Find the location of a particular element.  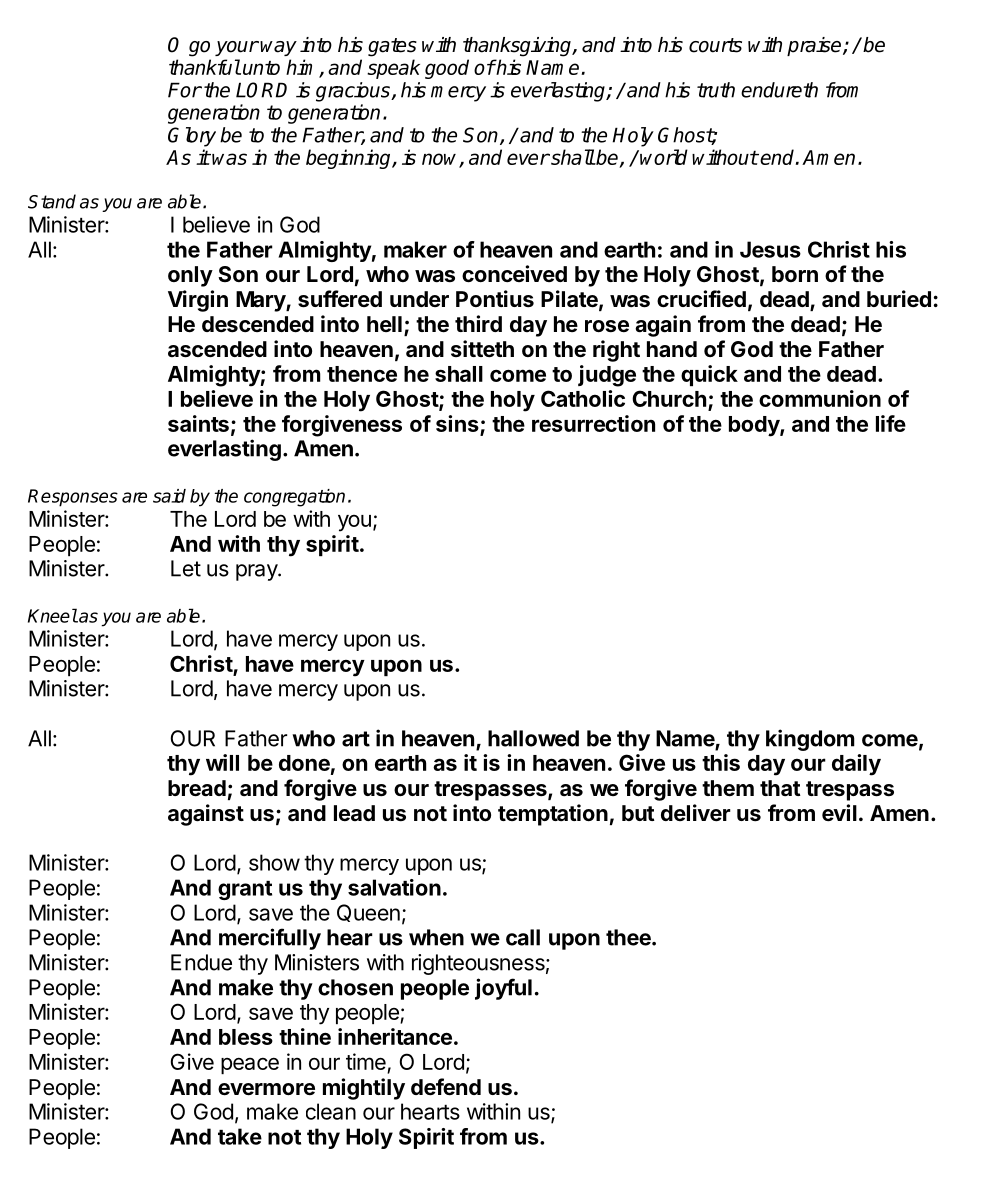

ascended is located at coordinates (217, 349).
